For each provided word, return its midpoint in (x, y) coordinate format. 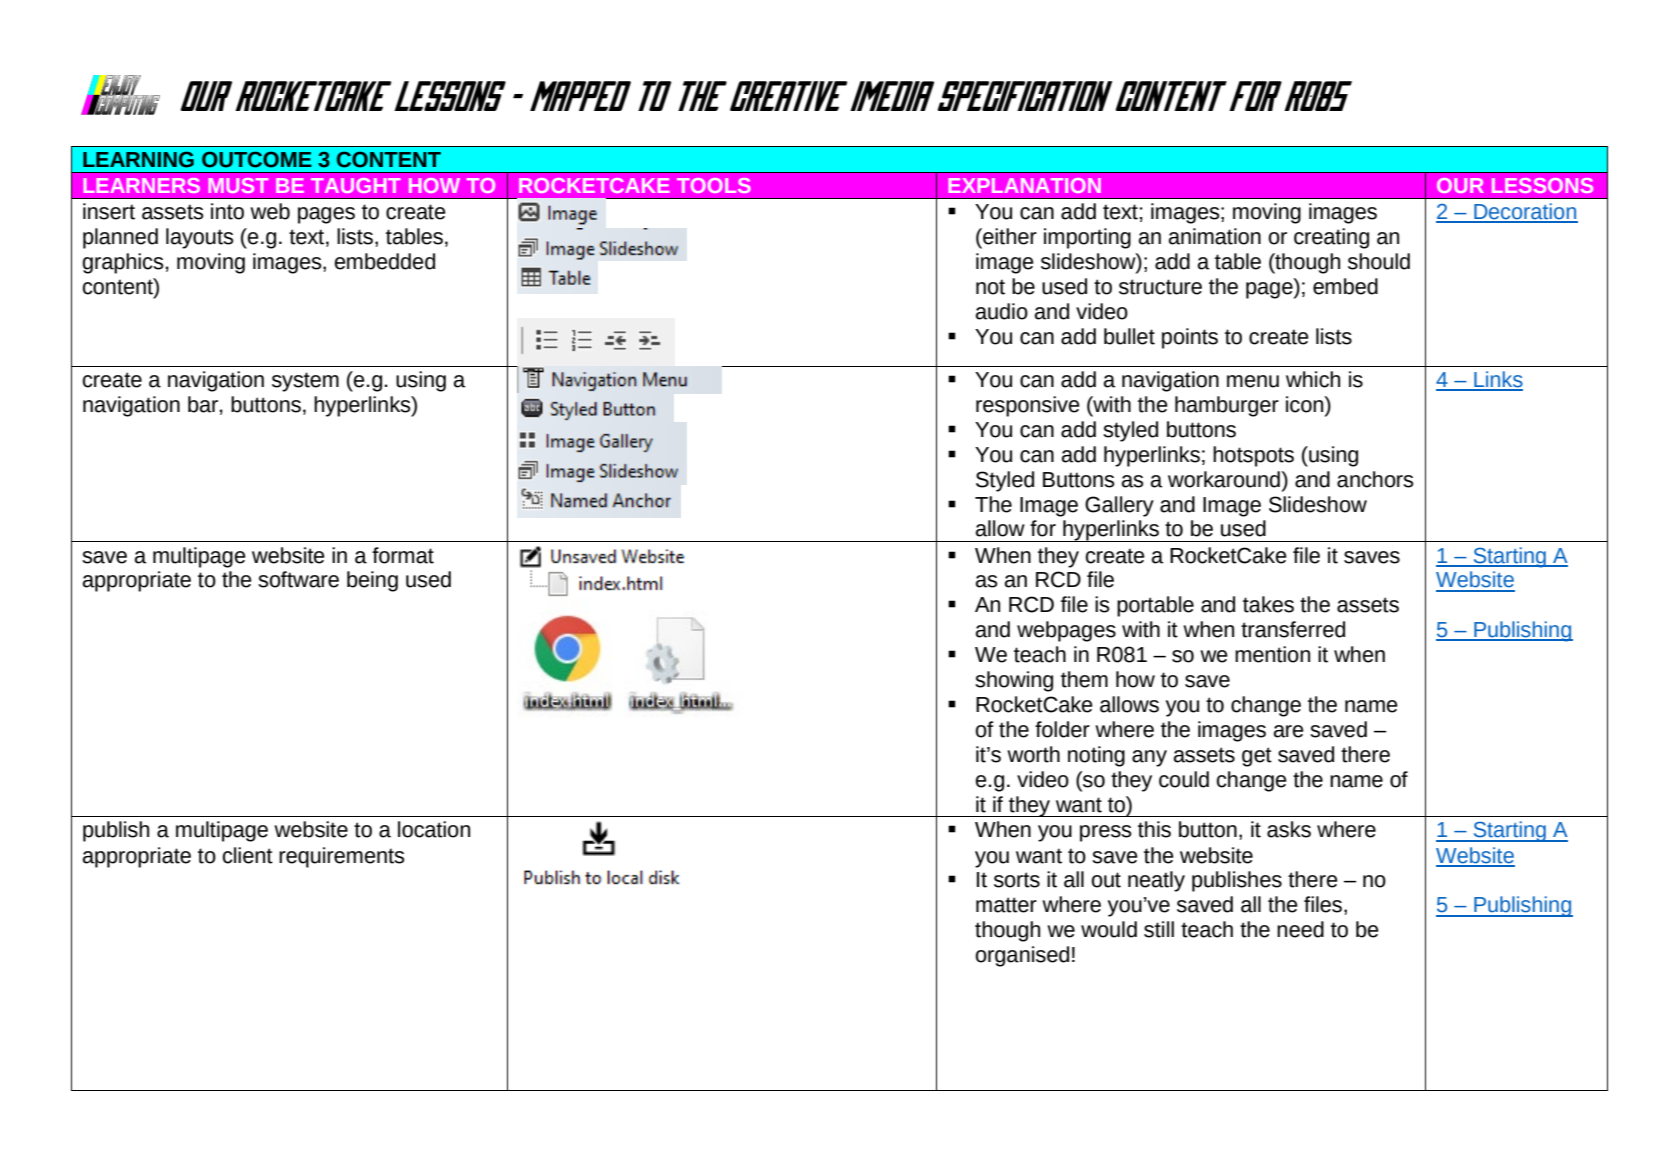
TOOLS (714, 185)
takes (1268, 604)
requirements (341, 857)
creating (1331, 238)
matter (1006, 905)
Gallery (1119, 506)
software (298, 579)
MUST (238, 185)
